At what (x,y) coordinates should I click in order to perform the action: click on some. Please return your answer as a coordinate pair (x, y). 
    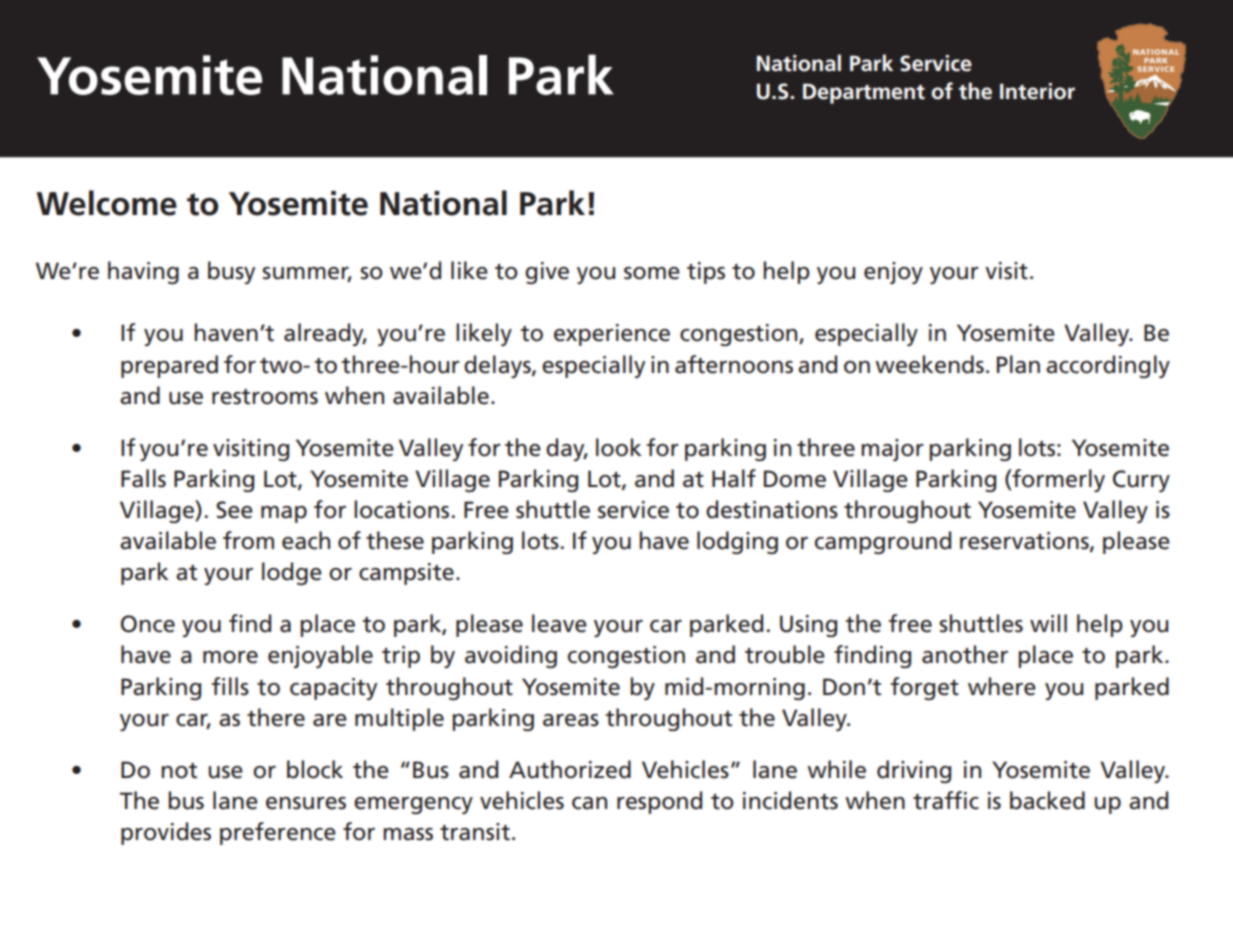
    Looking at the image, I should click on (652, 273).
